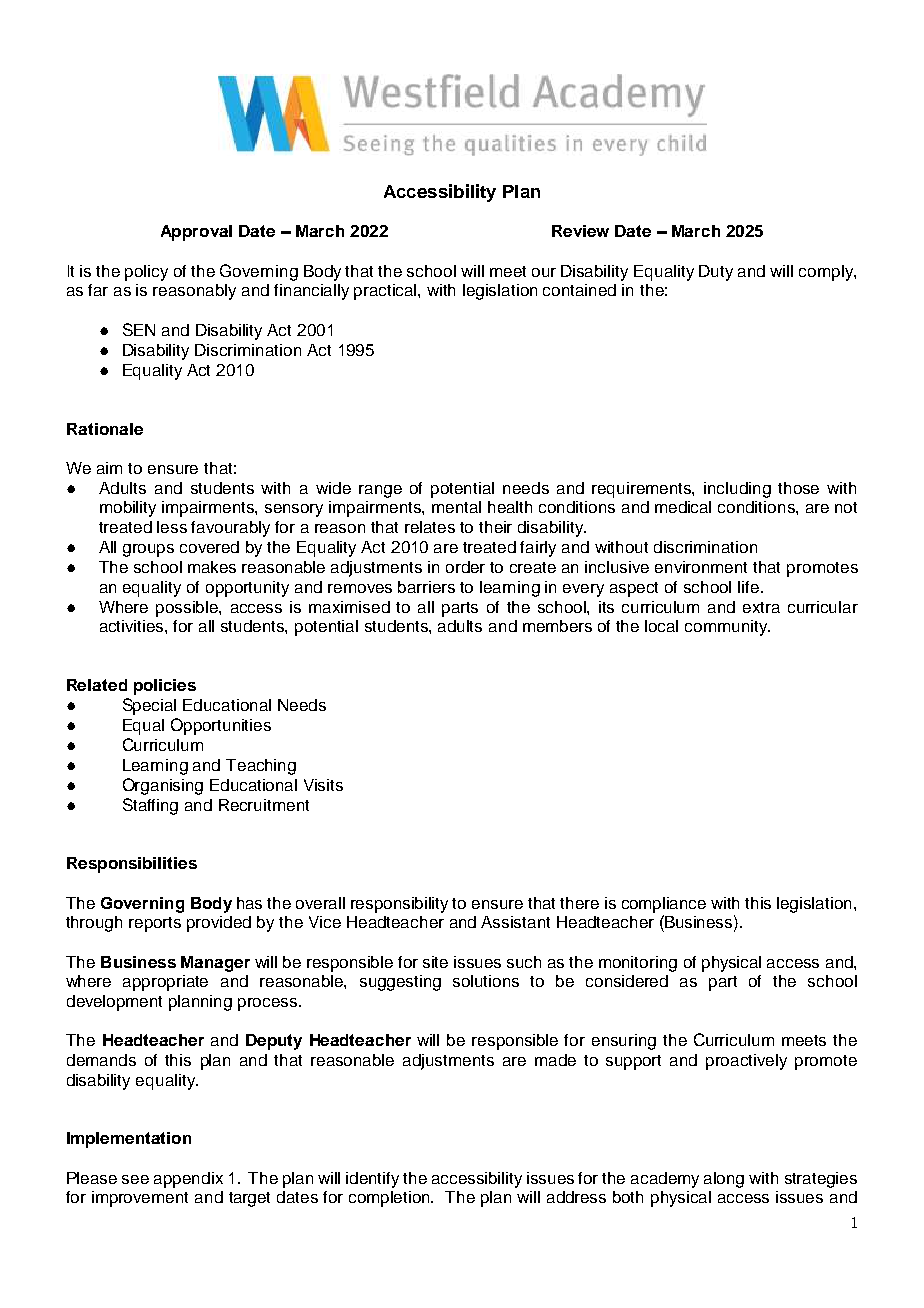  What do you see at coordinates (155, 924) in the screenshot?
I see `reports` at bounding box center [155, 924].
